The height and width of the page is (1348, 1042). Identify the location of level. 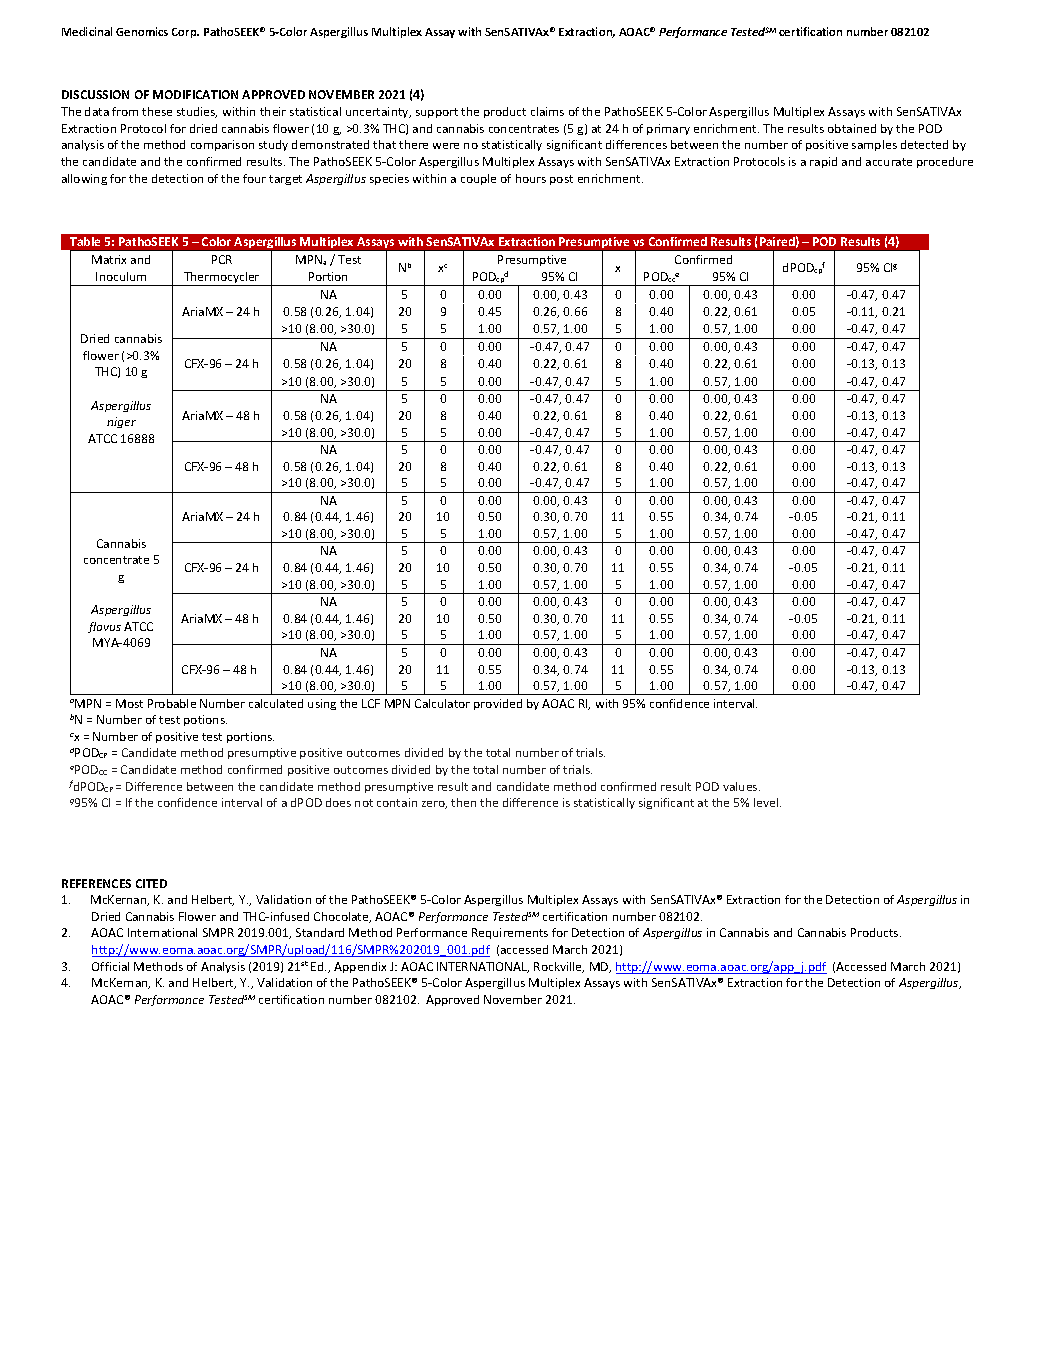
(767, 802).
